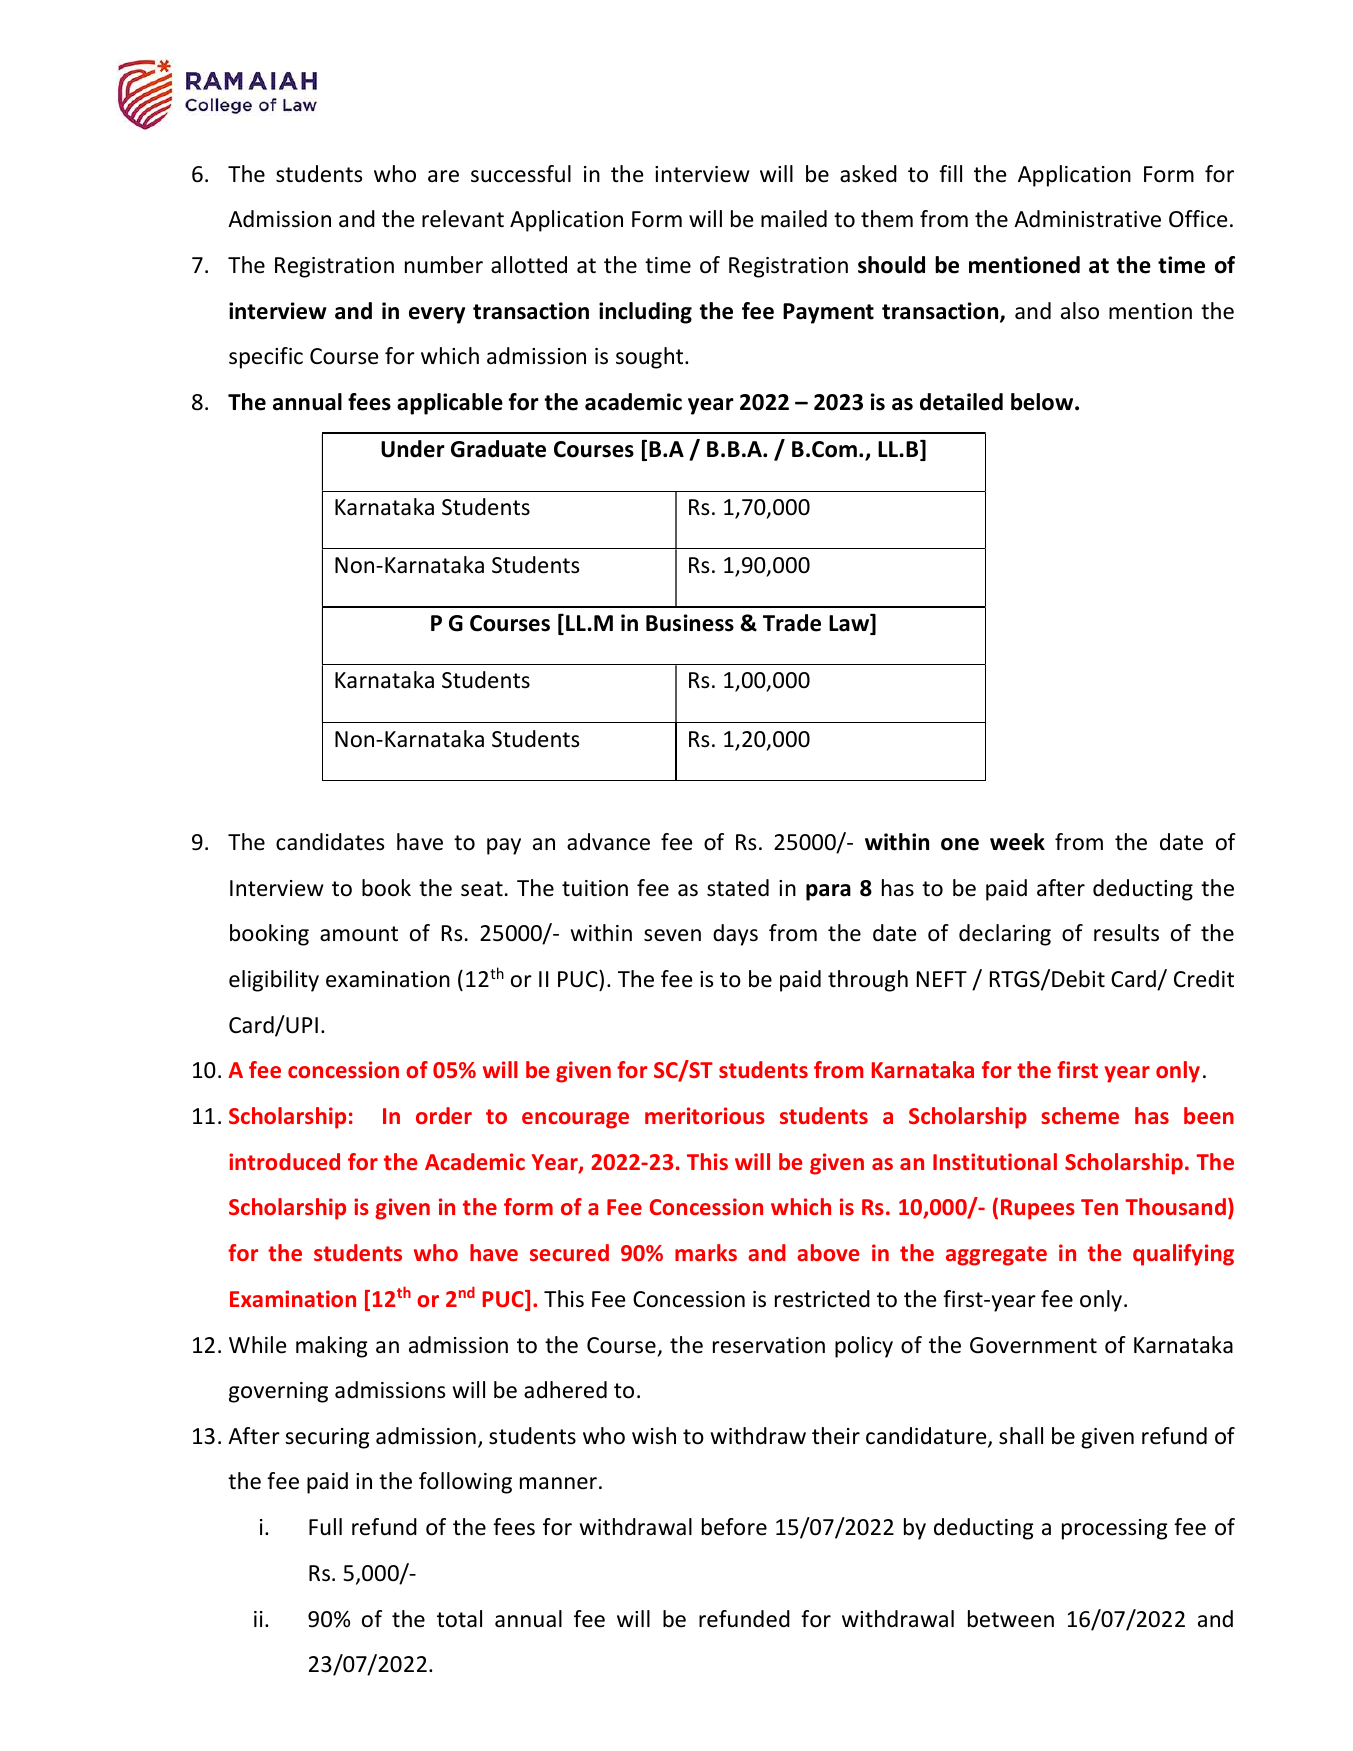 This screenshot has width=1353, height=1751. What do you see at coordinates (284, 1161) in the screenshot?
I see `introduced` at bounding box center [284, 1161].
